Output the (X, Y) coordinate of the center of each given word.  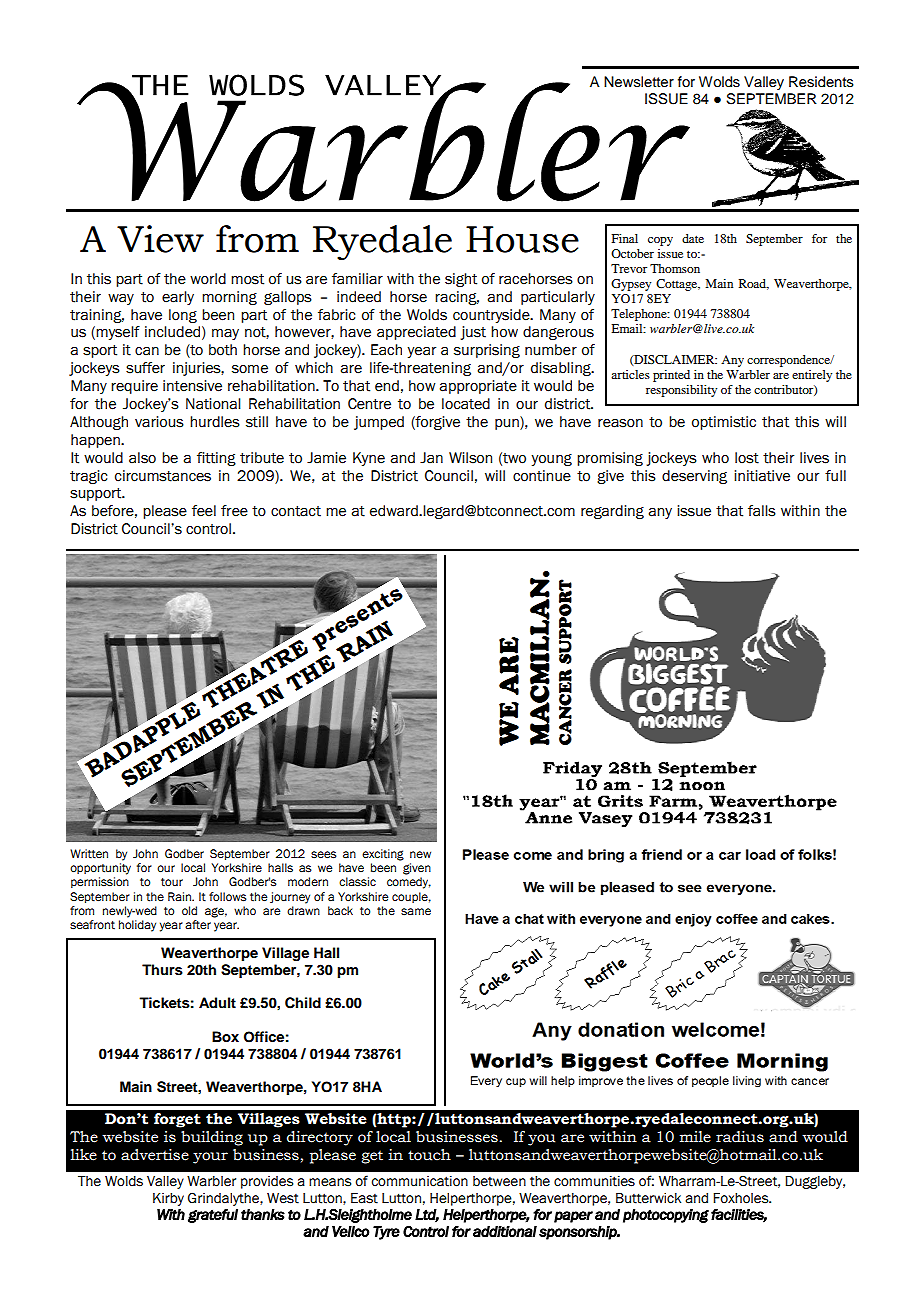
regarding (612, 512)
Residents (821, 82)
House (522, 239)
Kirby (168, 1199)
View (160, 239)
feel (204, 511)
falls (762, 511)
